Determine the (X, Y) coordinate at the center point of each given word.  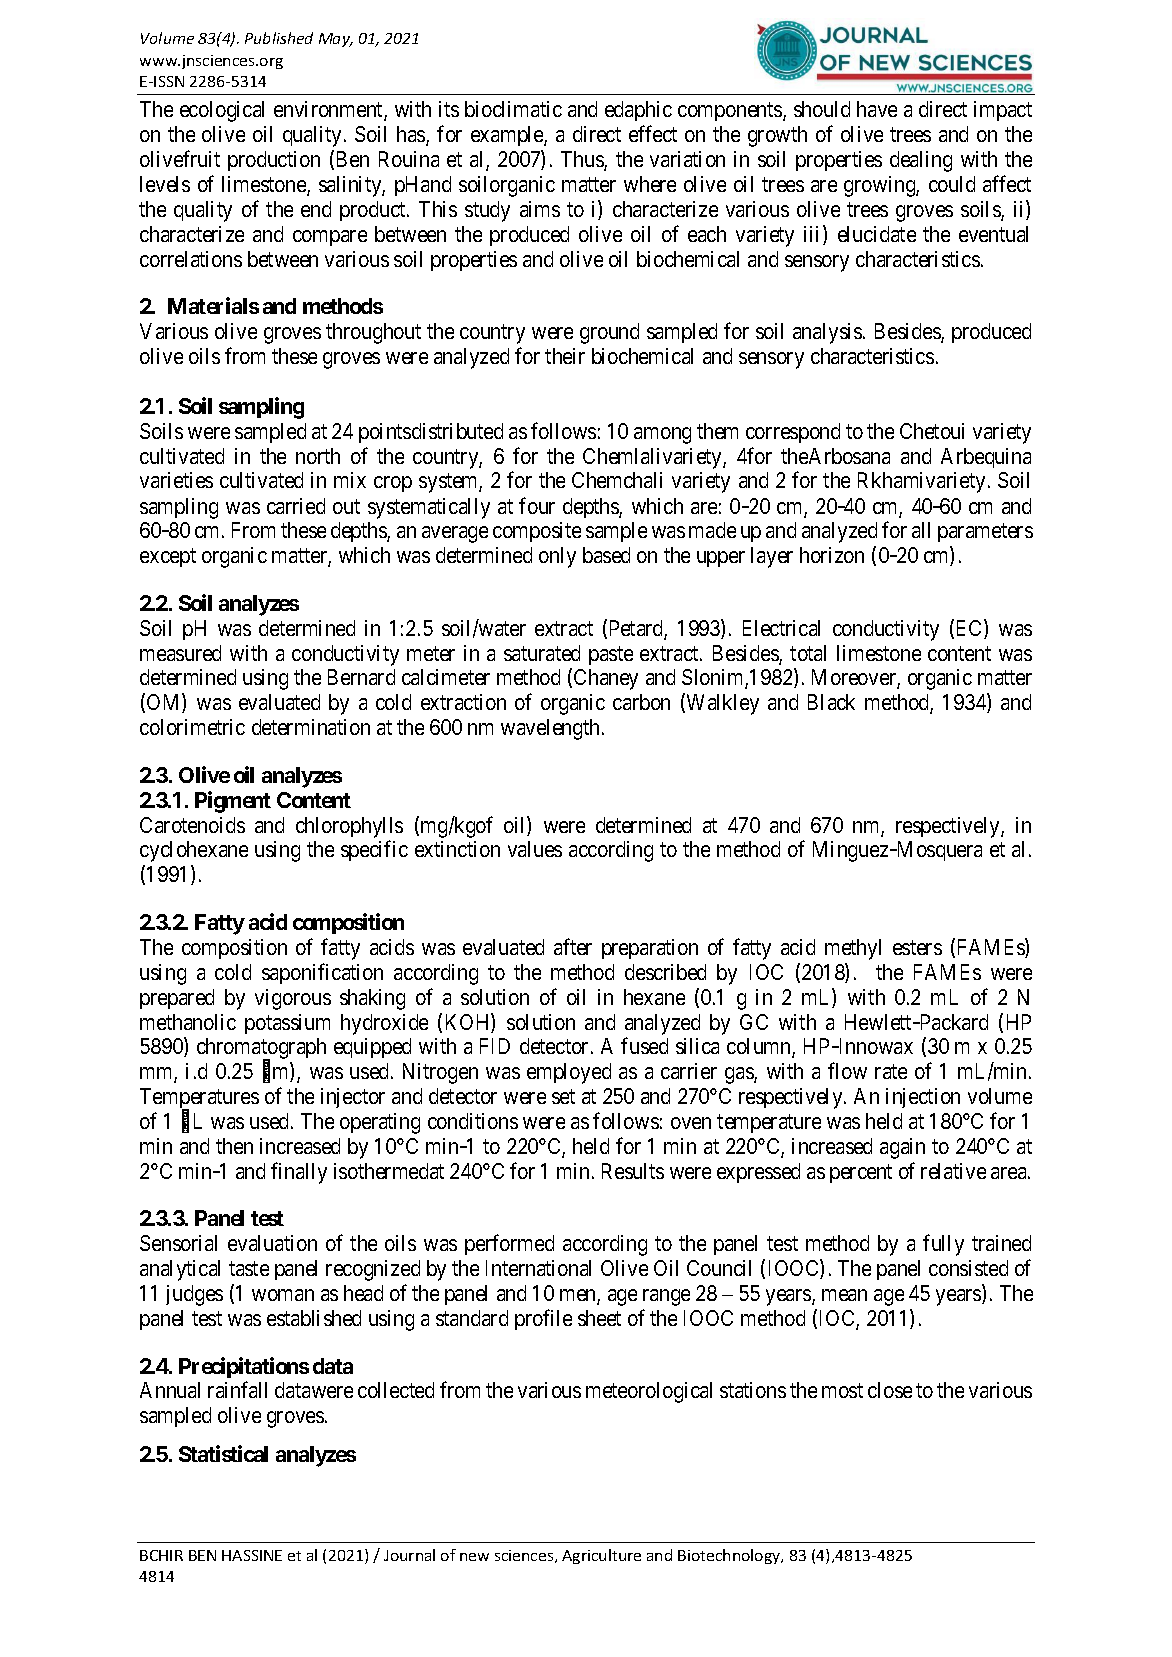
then (234, 1146)
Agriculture (601, 1556)
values (535, 849)
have (877, 109)
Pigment (233, 802)
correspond (793, 433)
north (318, 456)
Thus (583, 160)
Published (279, 38)
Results (633, 1171)
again (902, 1148)
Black (831, 702)
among (662, 435)
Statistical (223, 1453)
